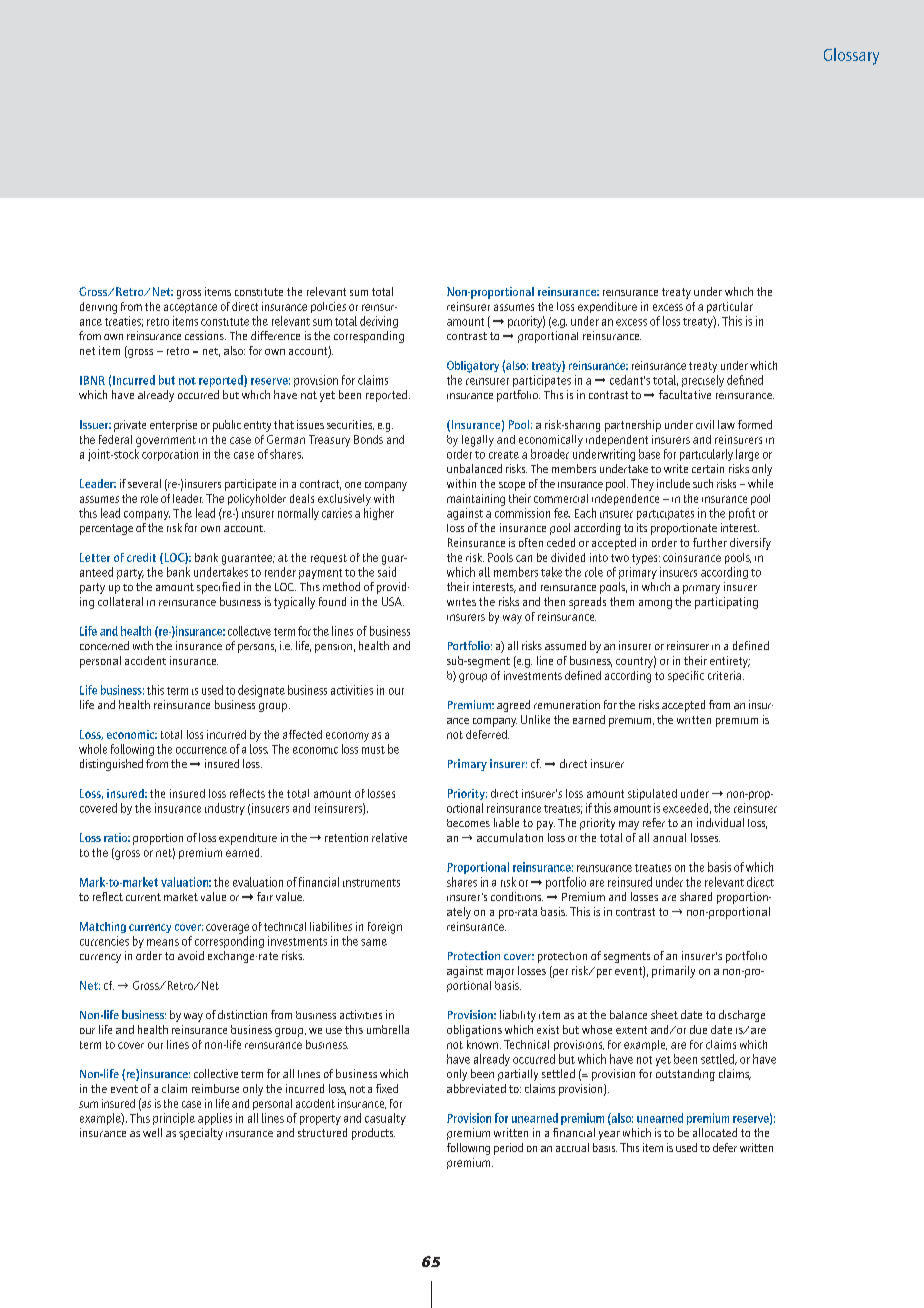 This screenshot has width=924, height=1308. Describe the element at coordinates (655, 604) in the screenshot. I see `among` at that location.
